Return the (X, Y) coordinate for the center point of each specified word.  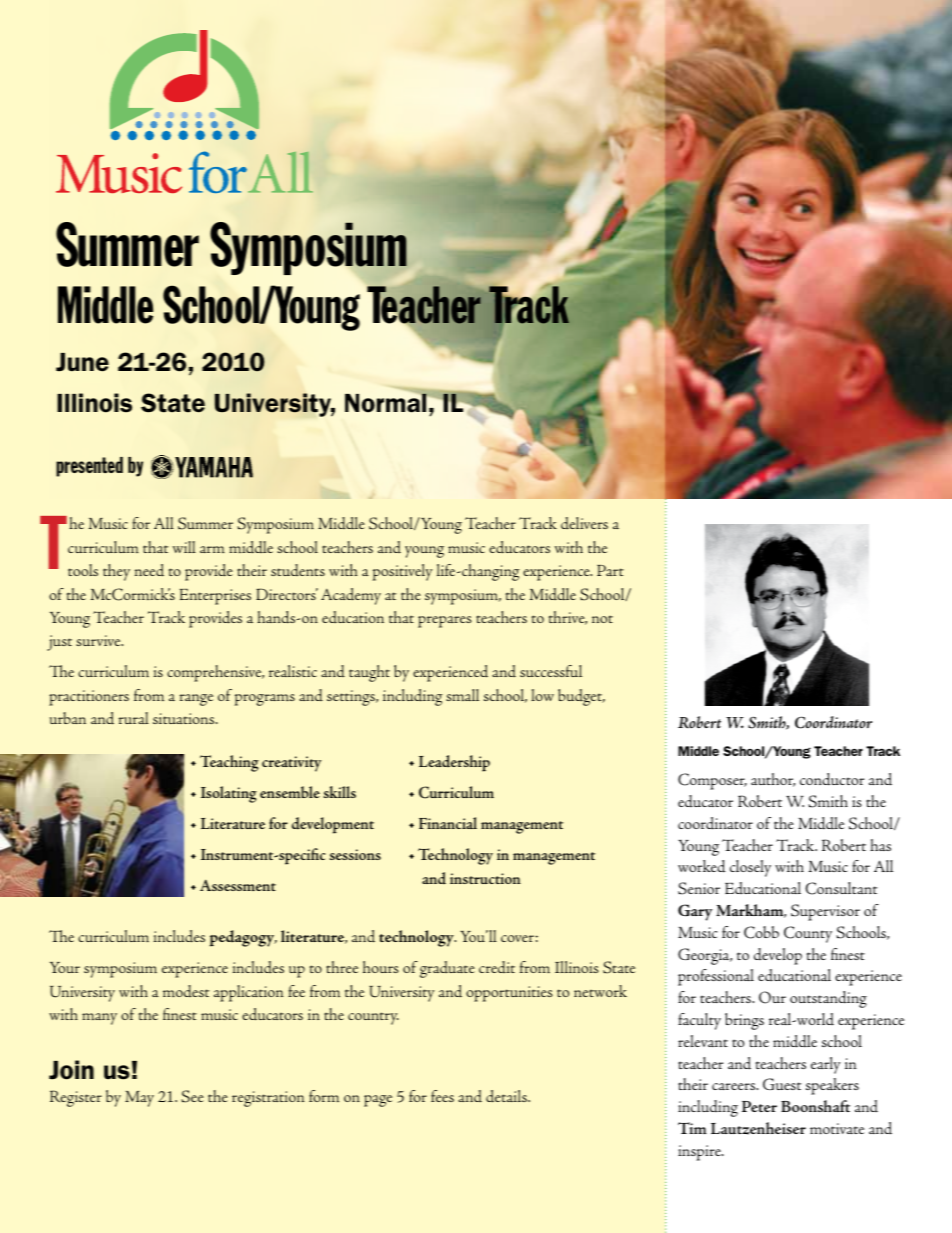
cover (517, 938)
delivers (584, 523)
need (149, 570)
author (773, 780)
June (82, 362)
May (139, 1099)
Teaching (229, 763)
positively (402, 572)
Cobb (761, 932)
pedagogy (243, 938)
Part (610, 570)
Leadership (454, 763)
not (602, 619)
